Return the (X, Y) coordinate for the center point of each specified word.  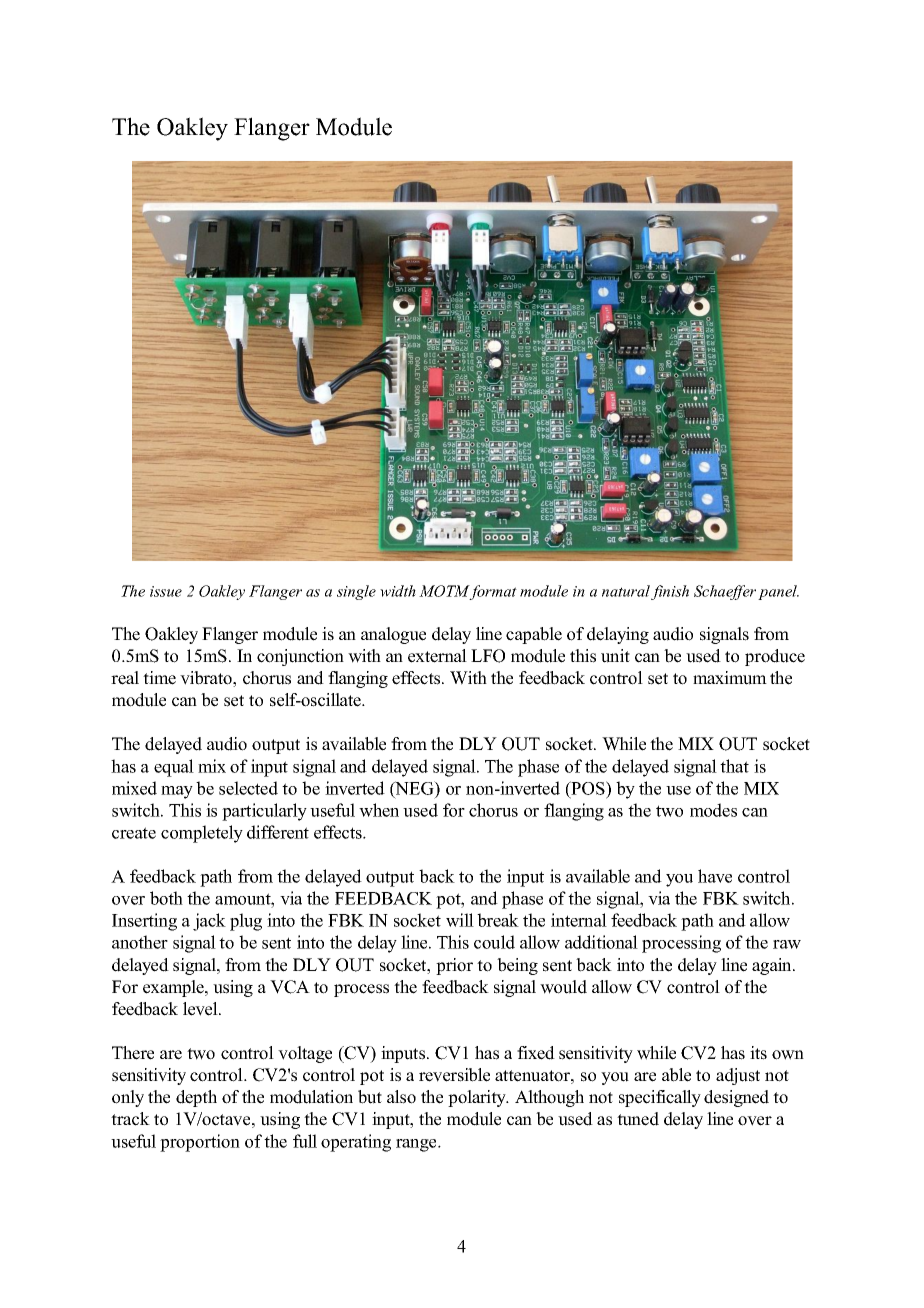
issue (166, 591)
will (460, 920)
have (715, 876)
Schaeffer (725, 592)
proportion (200, 1143)
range (417, 1145)
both (166, 898)
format (493, 592)
